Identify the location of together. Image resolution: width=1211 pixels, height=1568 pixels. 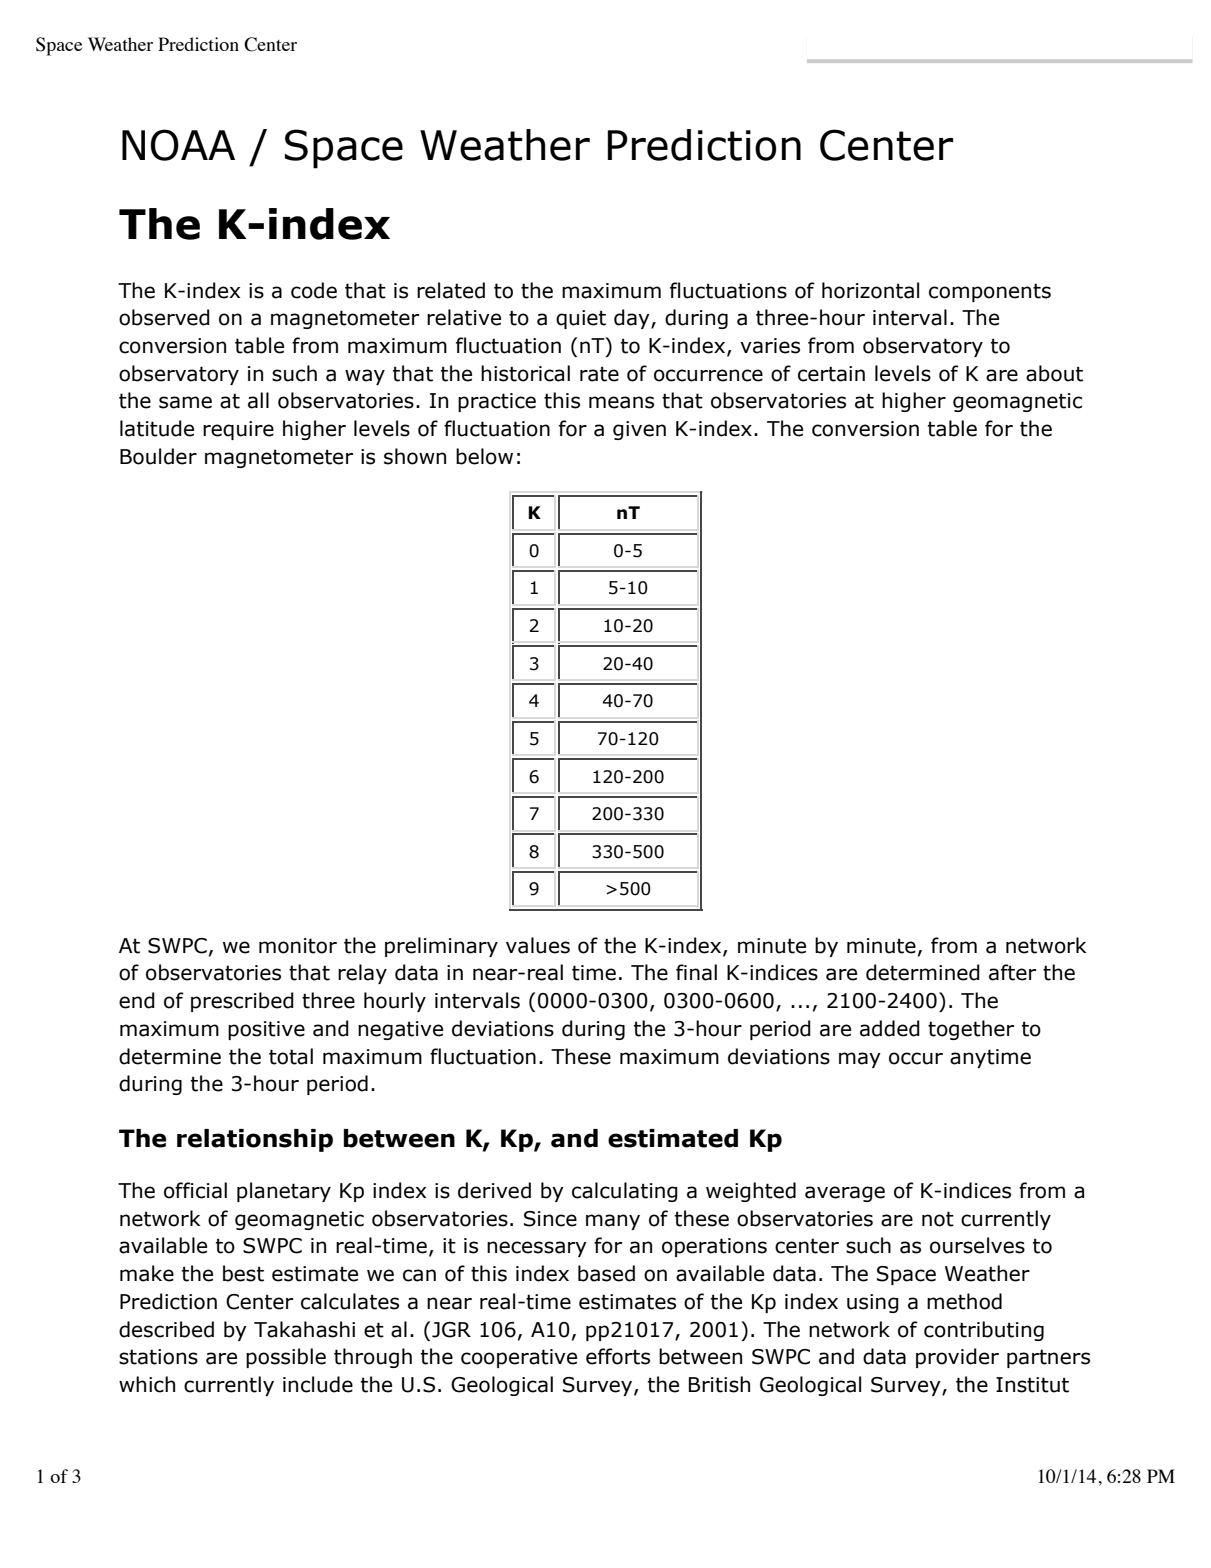
(971, 1030).
